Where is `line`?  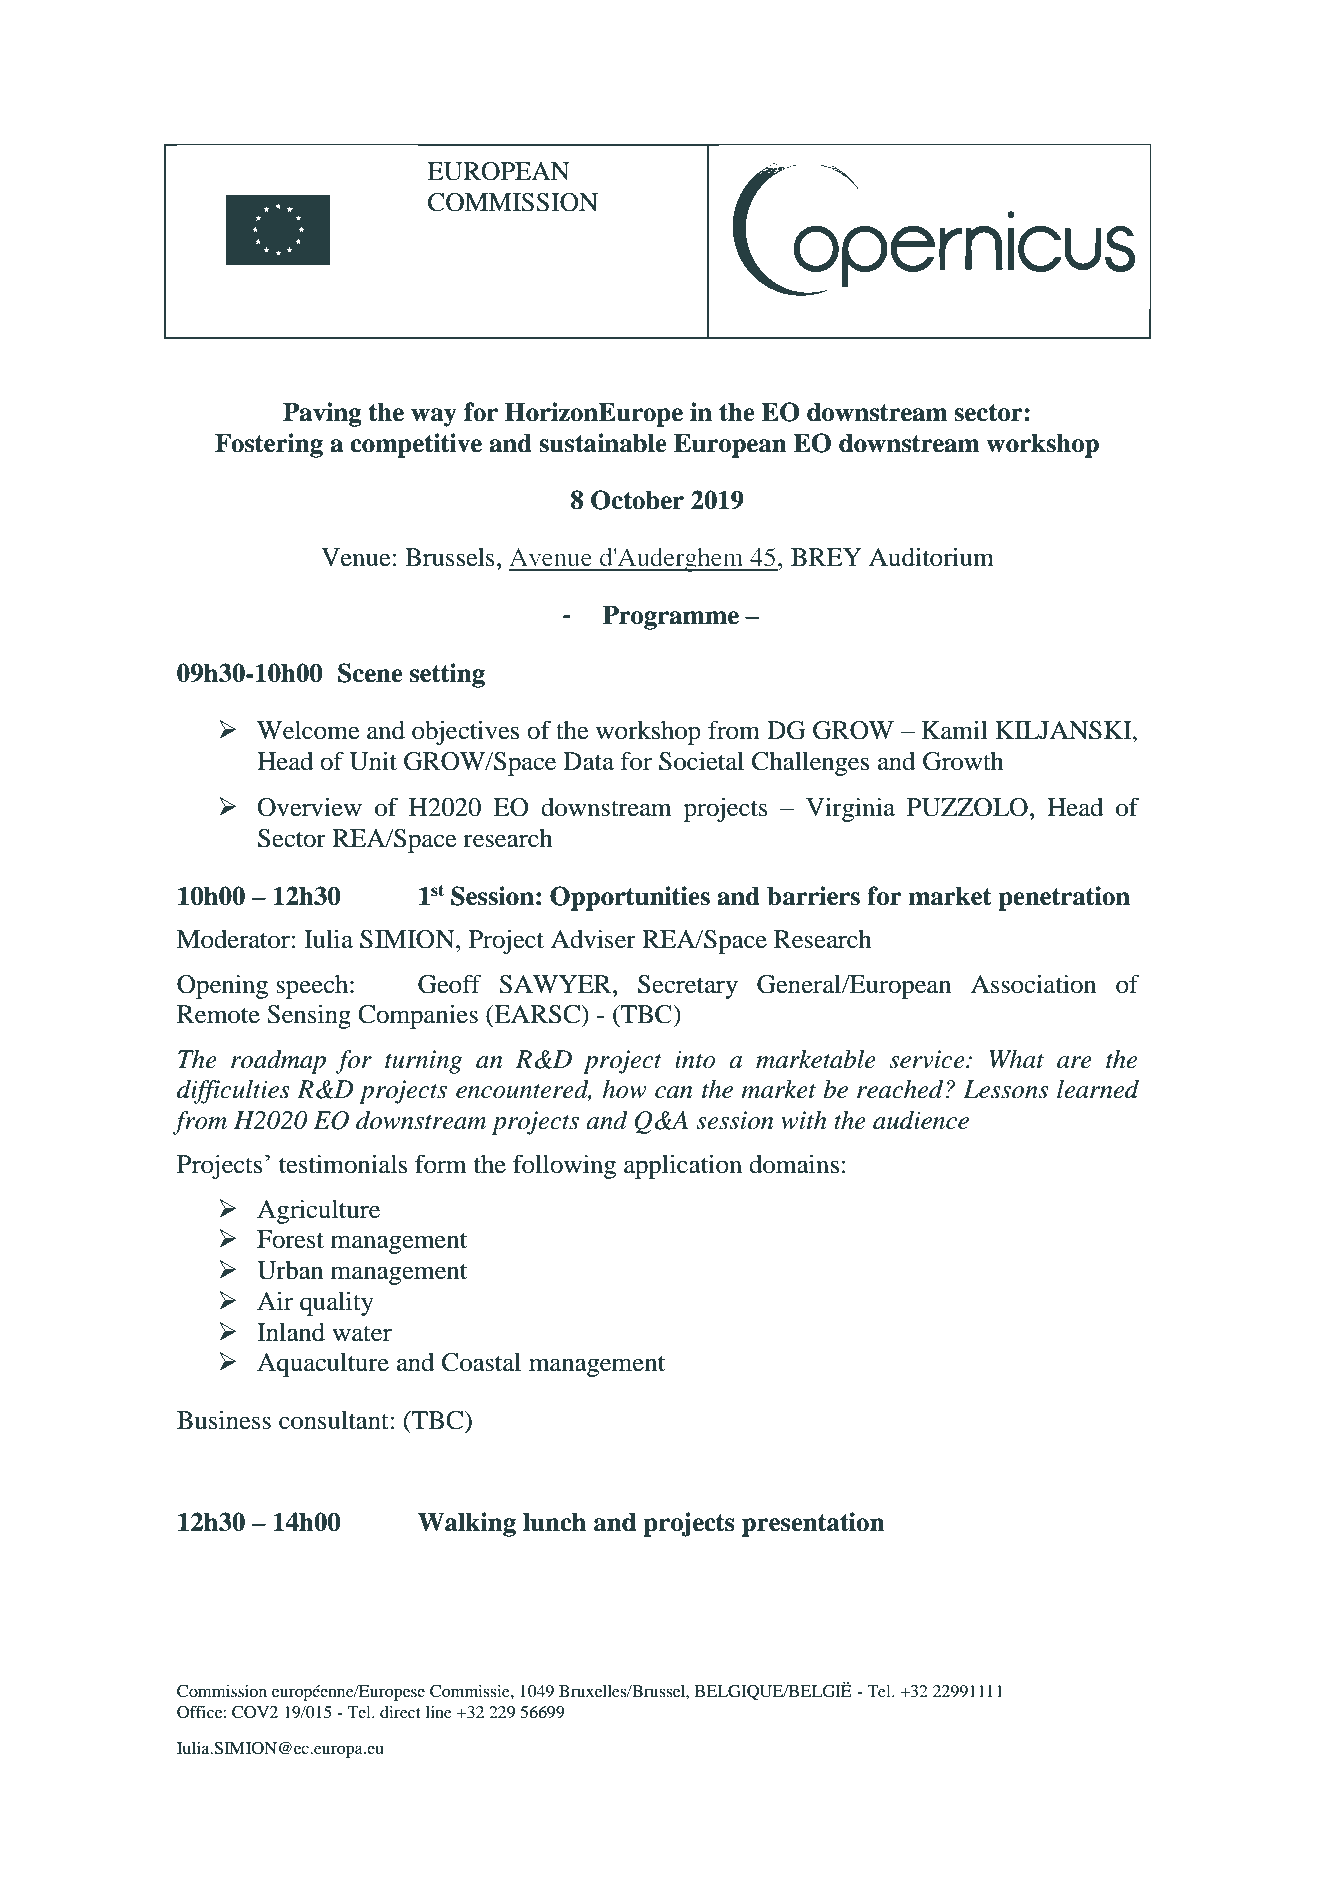 line is located at coordinates (439, 1712).
